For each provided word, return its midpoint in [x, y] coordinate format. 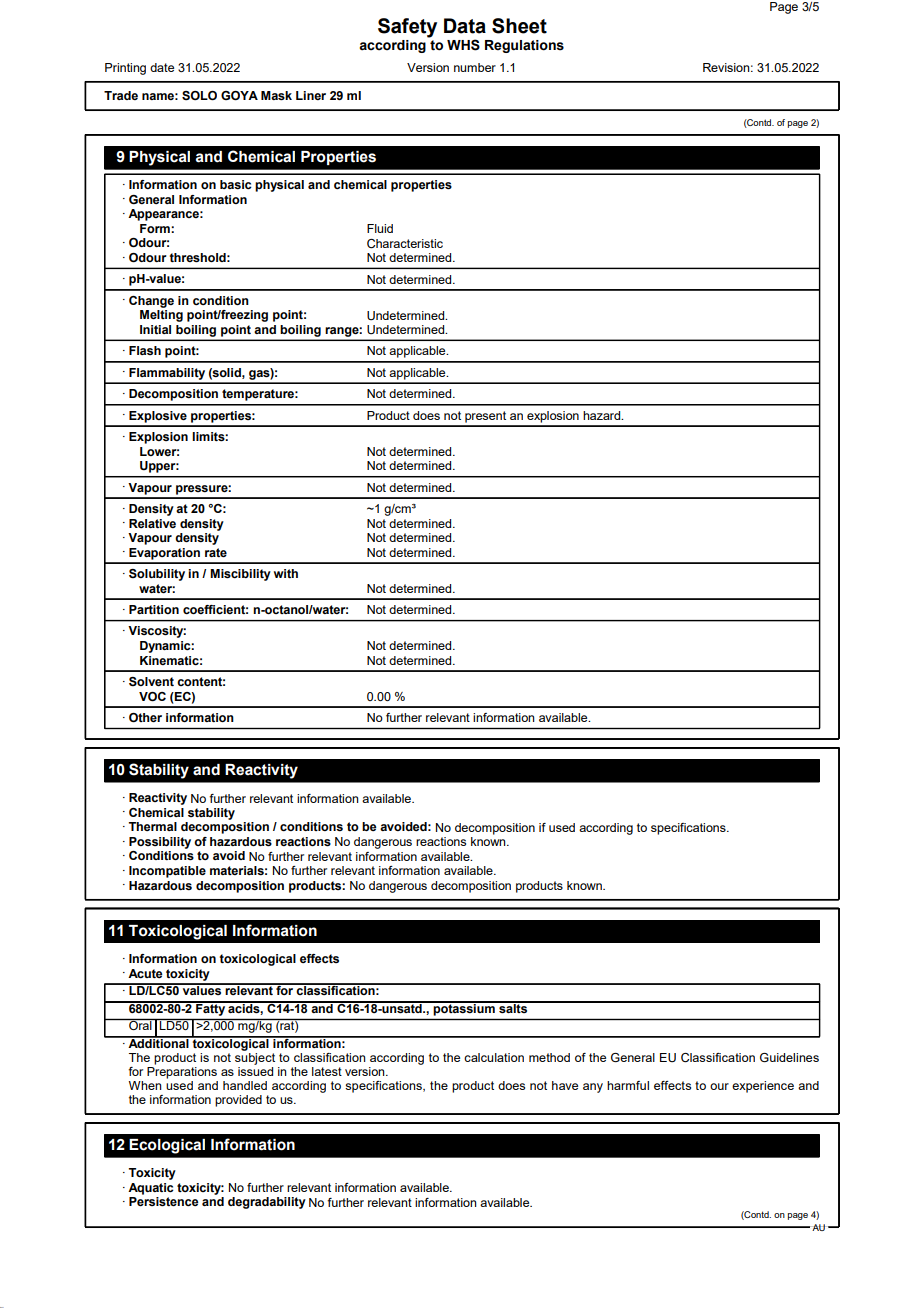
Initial [155, 329]
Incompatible [167, 872]
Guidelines [789, 1057]
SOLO [199, 96]
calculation [494, 1057]
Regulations [524, 46]
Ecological [167, 1146]
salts [513, 1008]
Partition [154, 609]
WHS [463, 45]
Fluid [380, 228]
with [286, 573]
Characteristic [405, 244]
